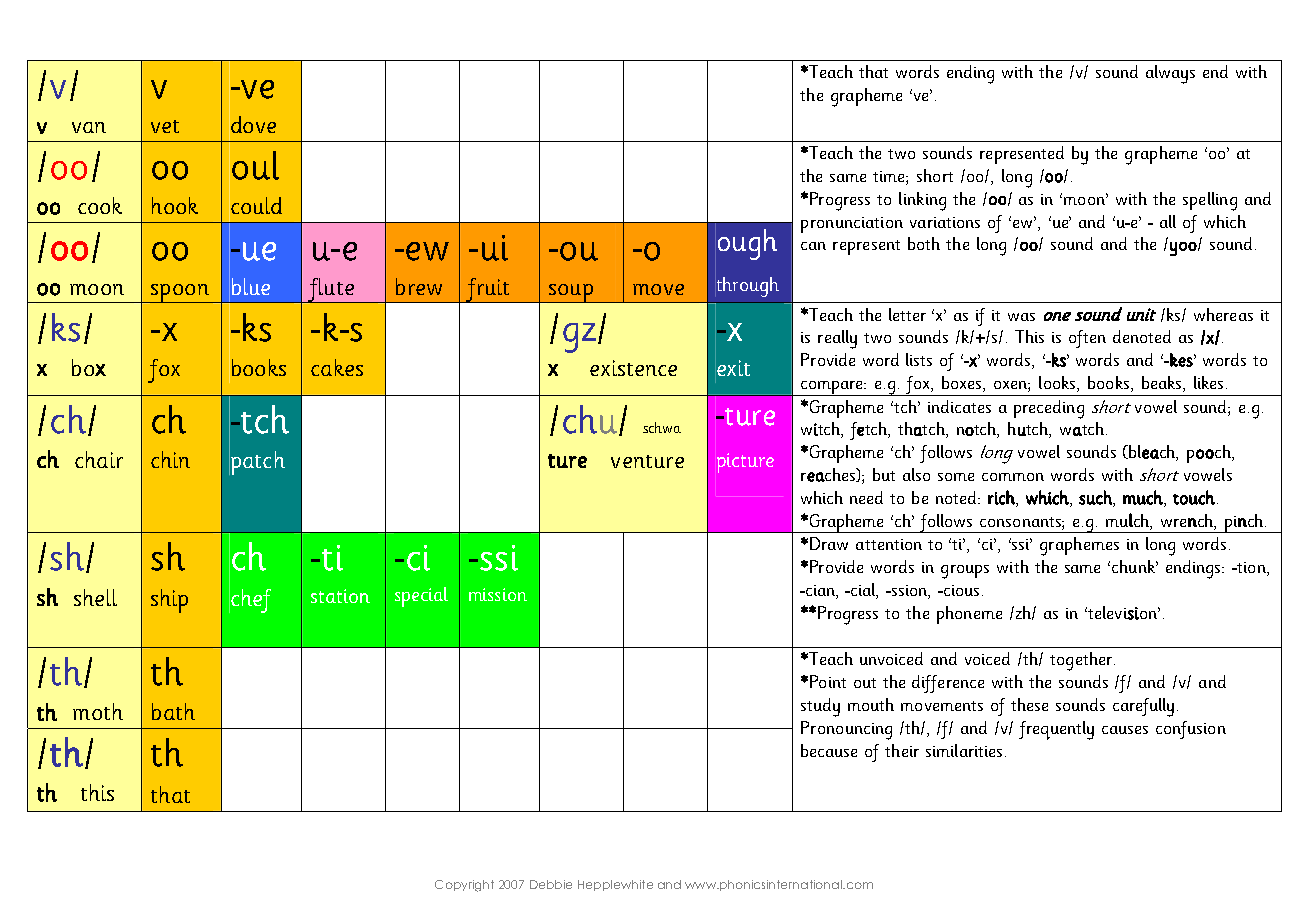  What do you see at coordinates (169, 601) in the screenshot?
I see `ship` at bounding box center [169, 601].
